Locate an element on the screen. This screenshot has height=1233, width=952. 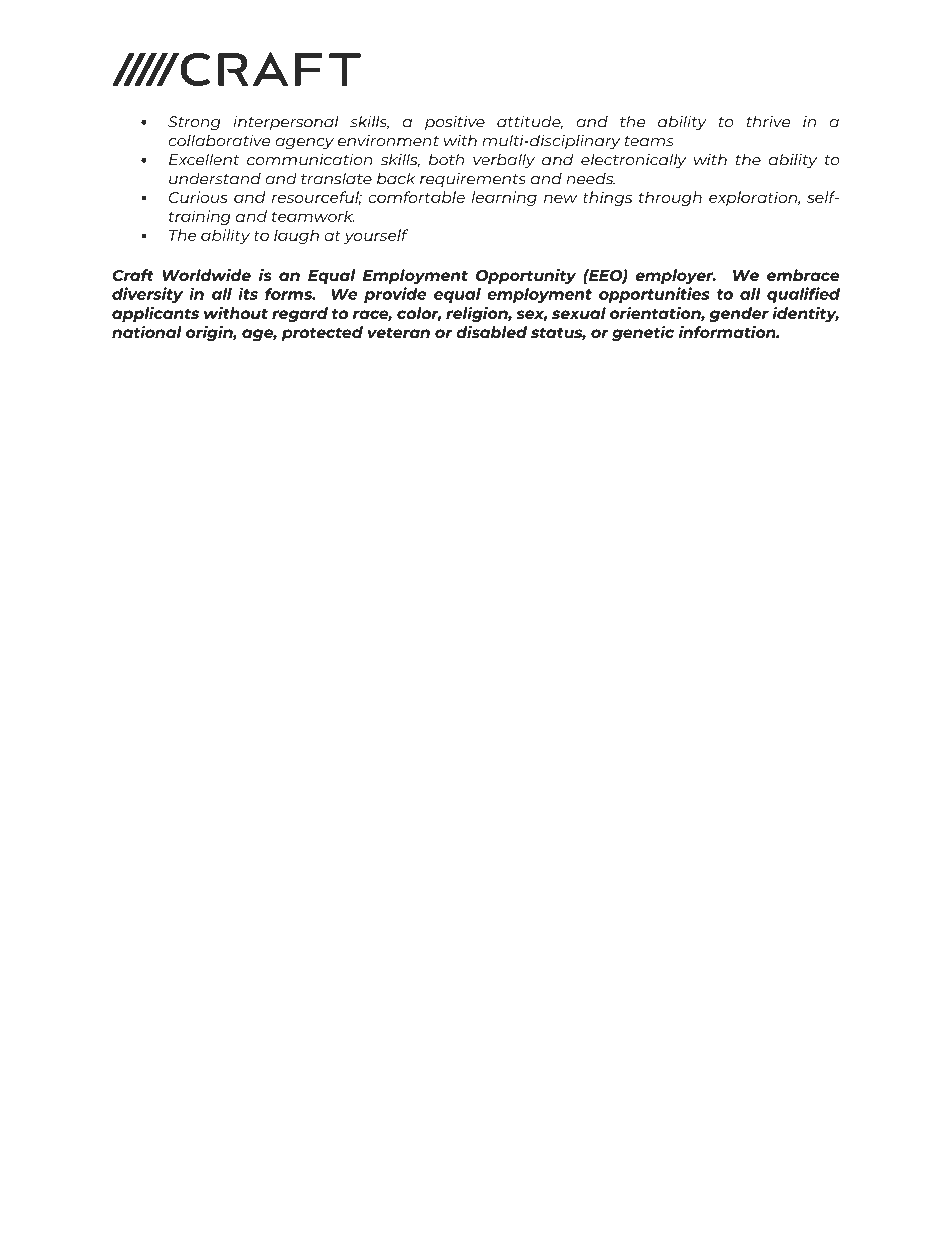
disabled is located at coordinates (491, 331).
